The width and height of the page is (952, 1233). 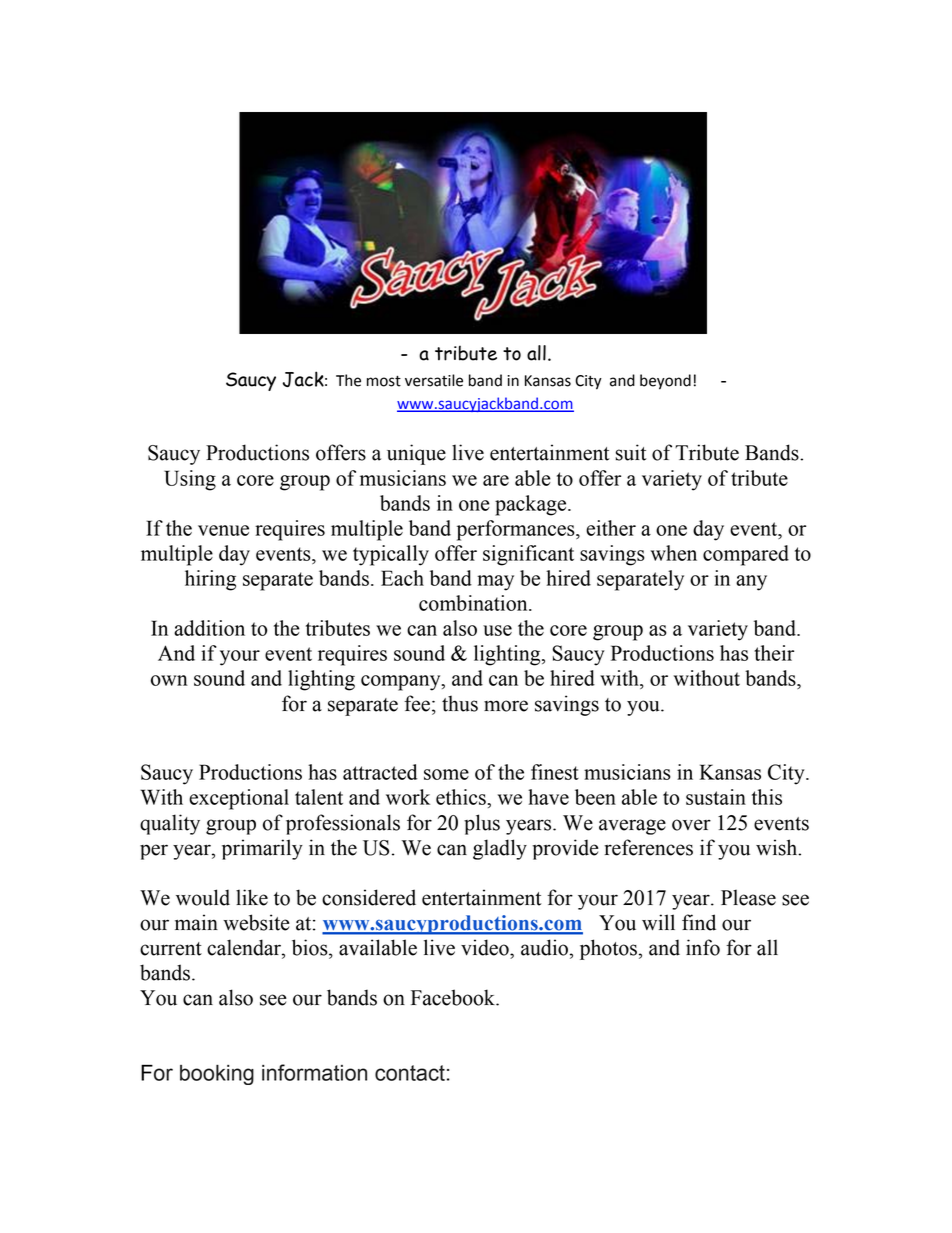 What do you see at coordinates (517, 530) in the page?
I see `performances` at bounding box center [517, 530].
